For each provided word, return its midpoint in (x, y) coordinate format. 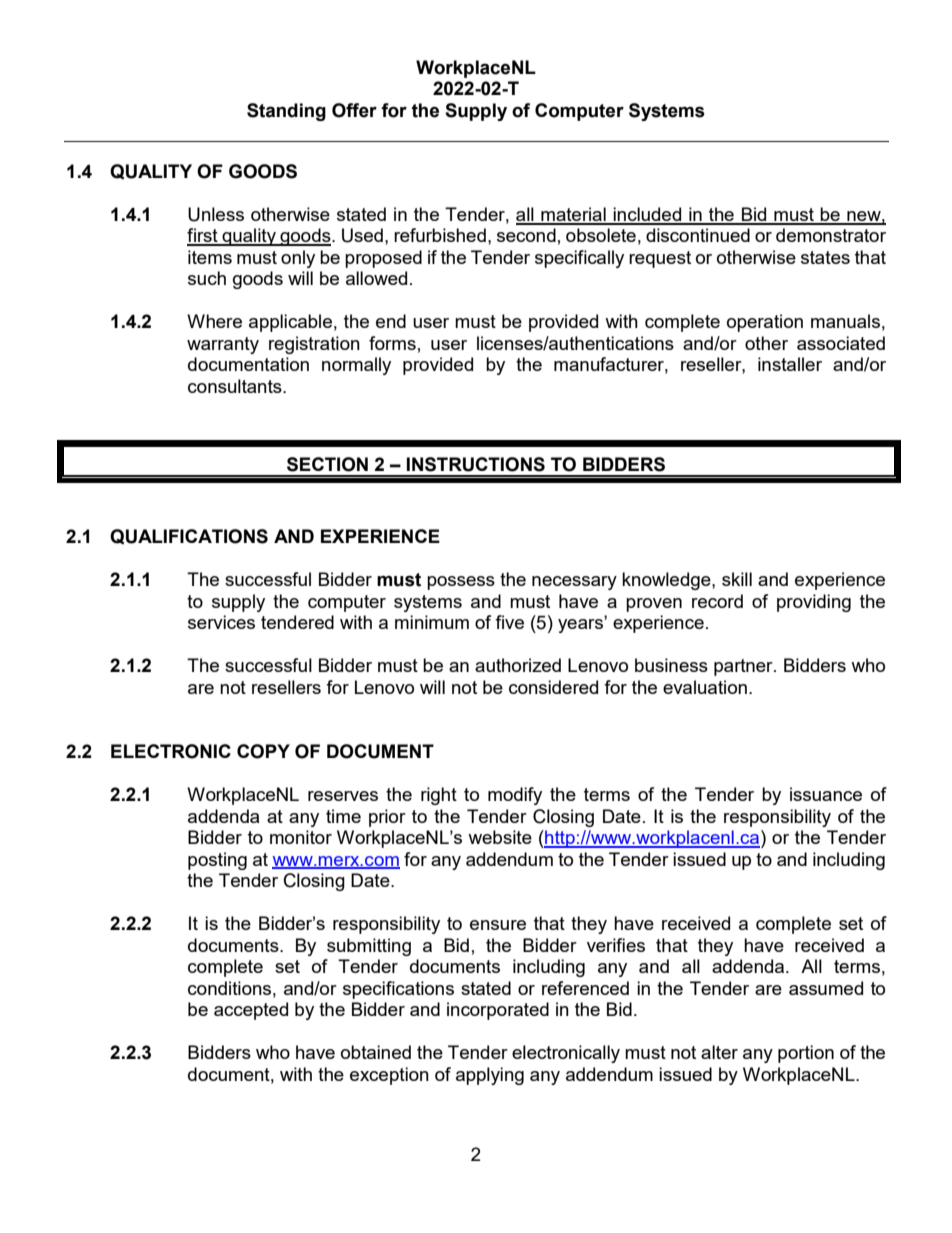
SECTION (327, 464)
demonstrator (831, 235)
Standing (286, 112)
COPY (263, 751)
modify (515, 796)
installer (790, 364)
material (573, 215)
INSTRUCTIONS (476, 464)
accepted (251, 1011)
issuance (826, 794)
